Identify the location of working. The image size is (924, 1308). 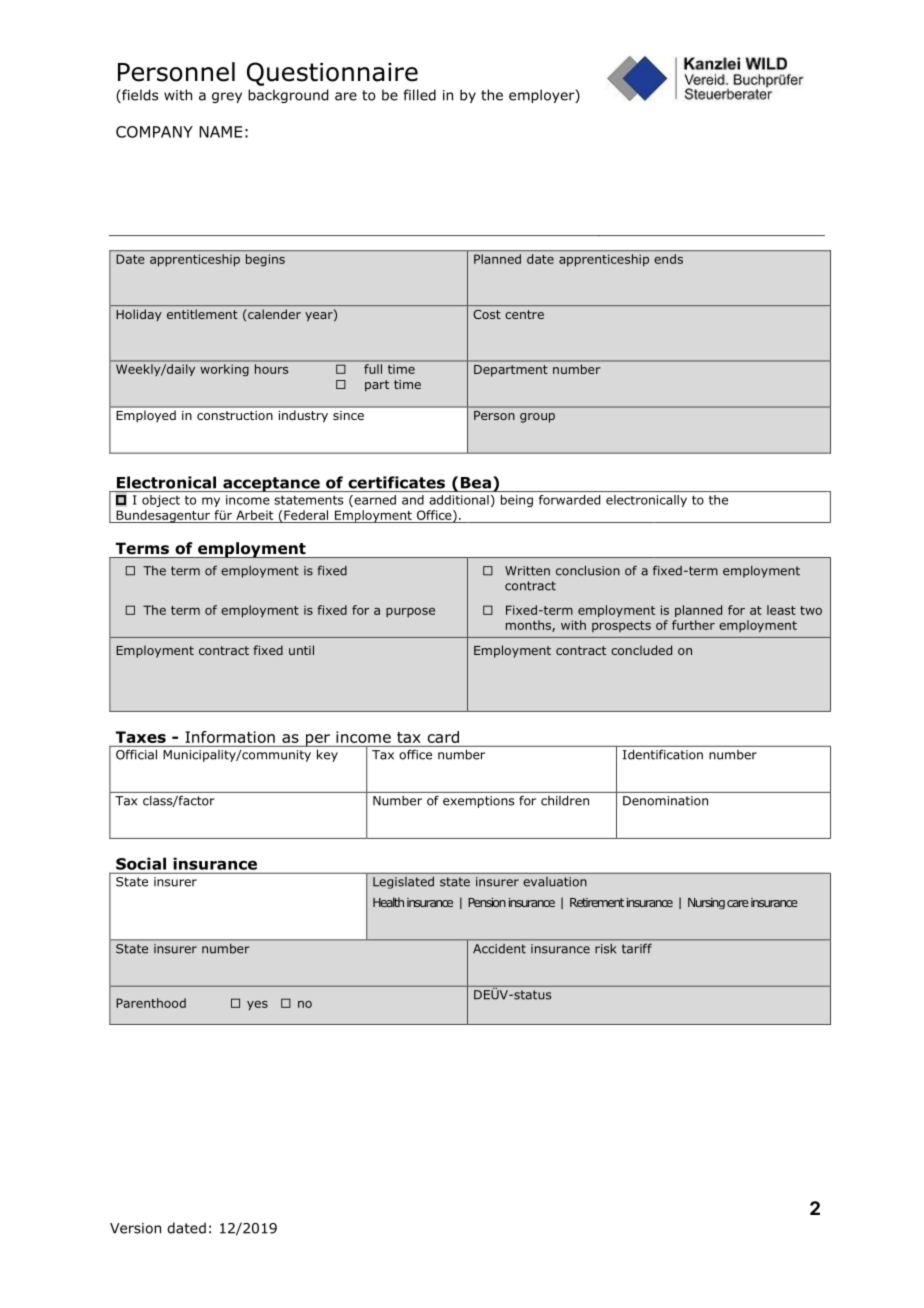
(225, 370).
